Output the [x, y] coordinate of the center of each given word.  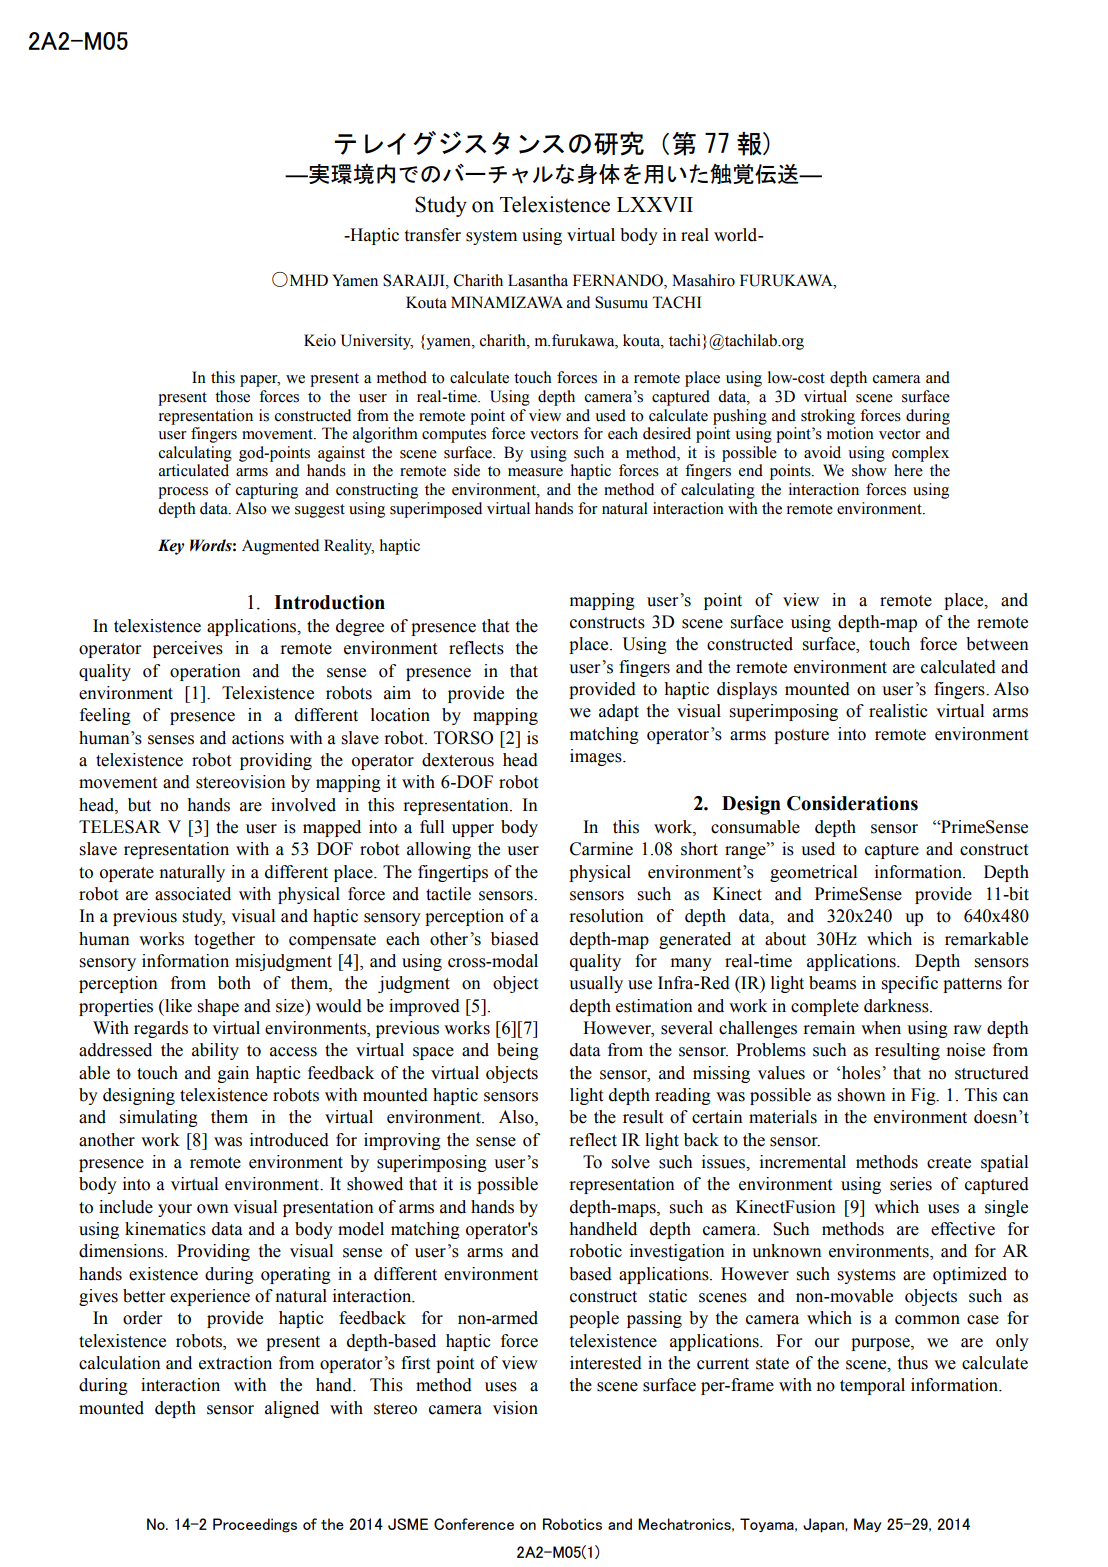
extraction [235, 1363]
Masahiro [703, 280]
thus [913, 1363]
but [139, 805]
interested [606, 1363]
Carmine [601, 849]
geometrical [813, 873]
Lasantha [538, 280]
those [232, 396]
